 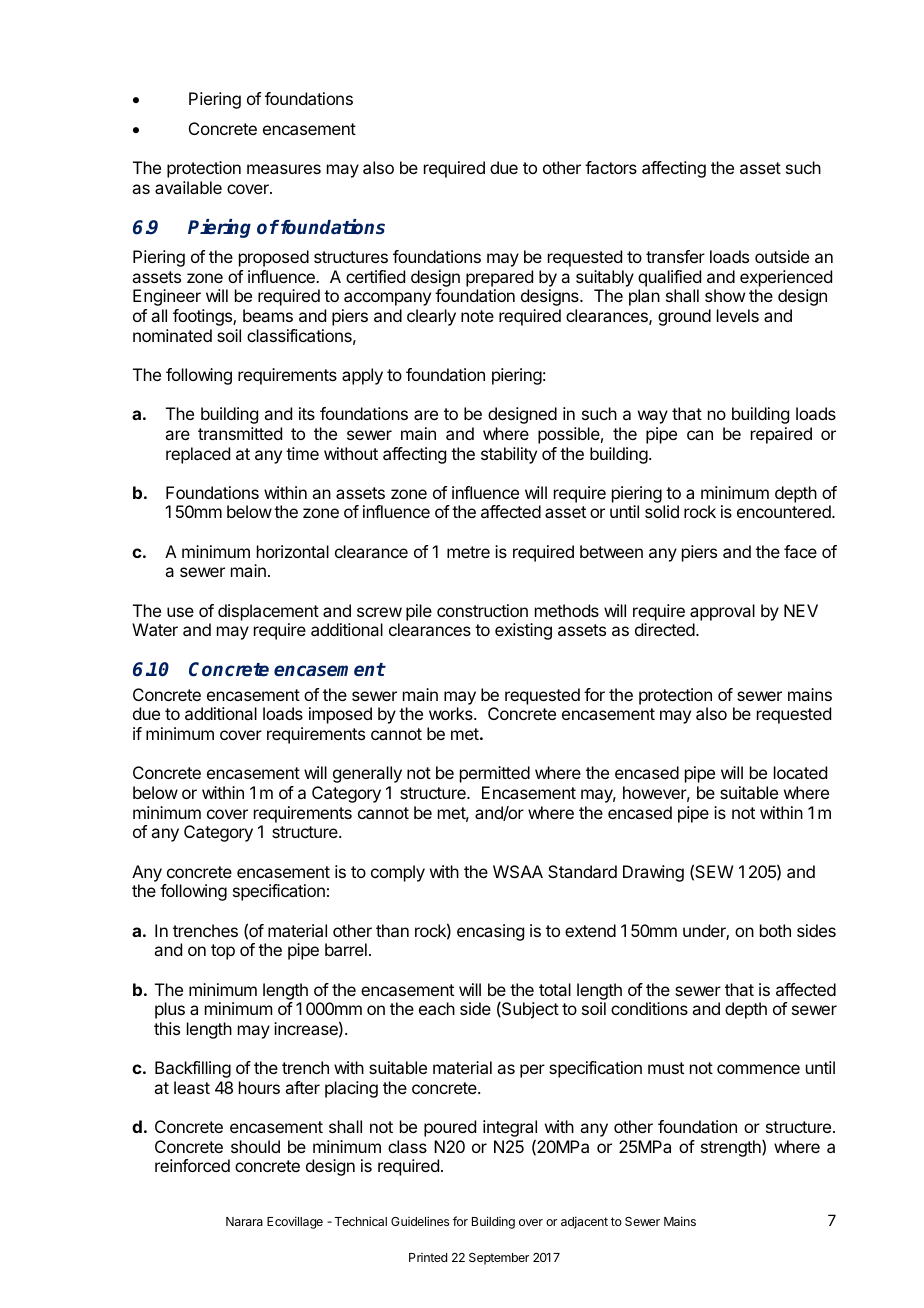 I want to click on top, so click(x=223, y=952).
